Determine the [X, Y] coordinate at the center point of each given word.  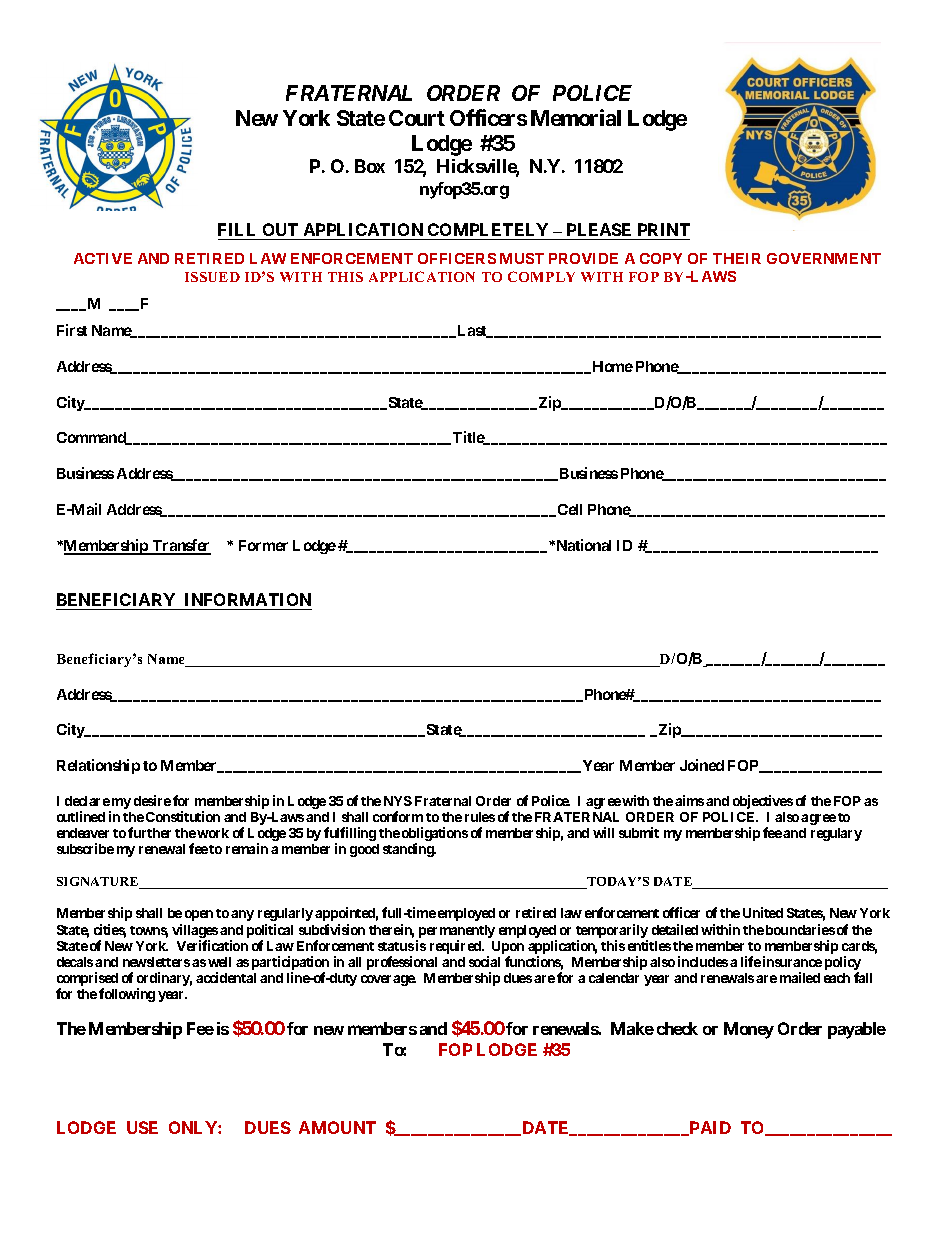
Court [417, 118]
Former [263, 545]
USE [142, 1127]
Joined [702, 765]
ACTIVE [103, 258]
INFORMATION [248, 599]
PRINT [664, 229]
